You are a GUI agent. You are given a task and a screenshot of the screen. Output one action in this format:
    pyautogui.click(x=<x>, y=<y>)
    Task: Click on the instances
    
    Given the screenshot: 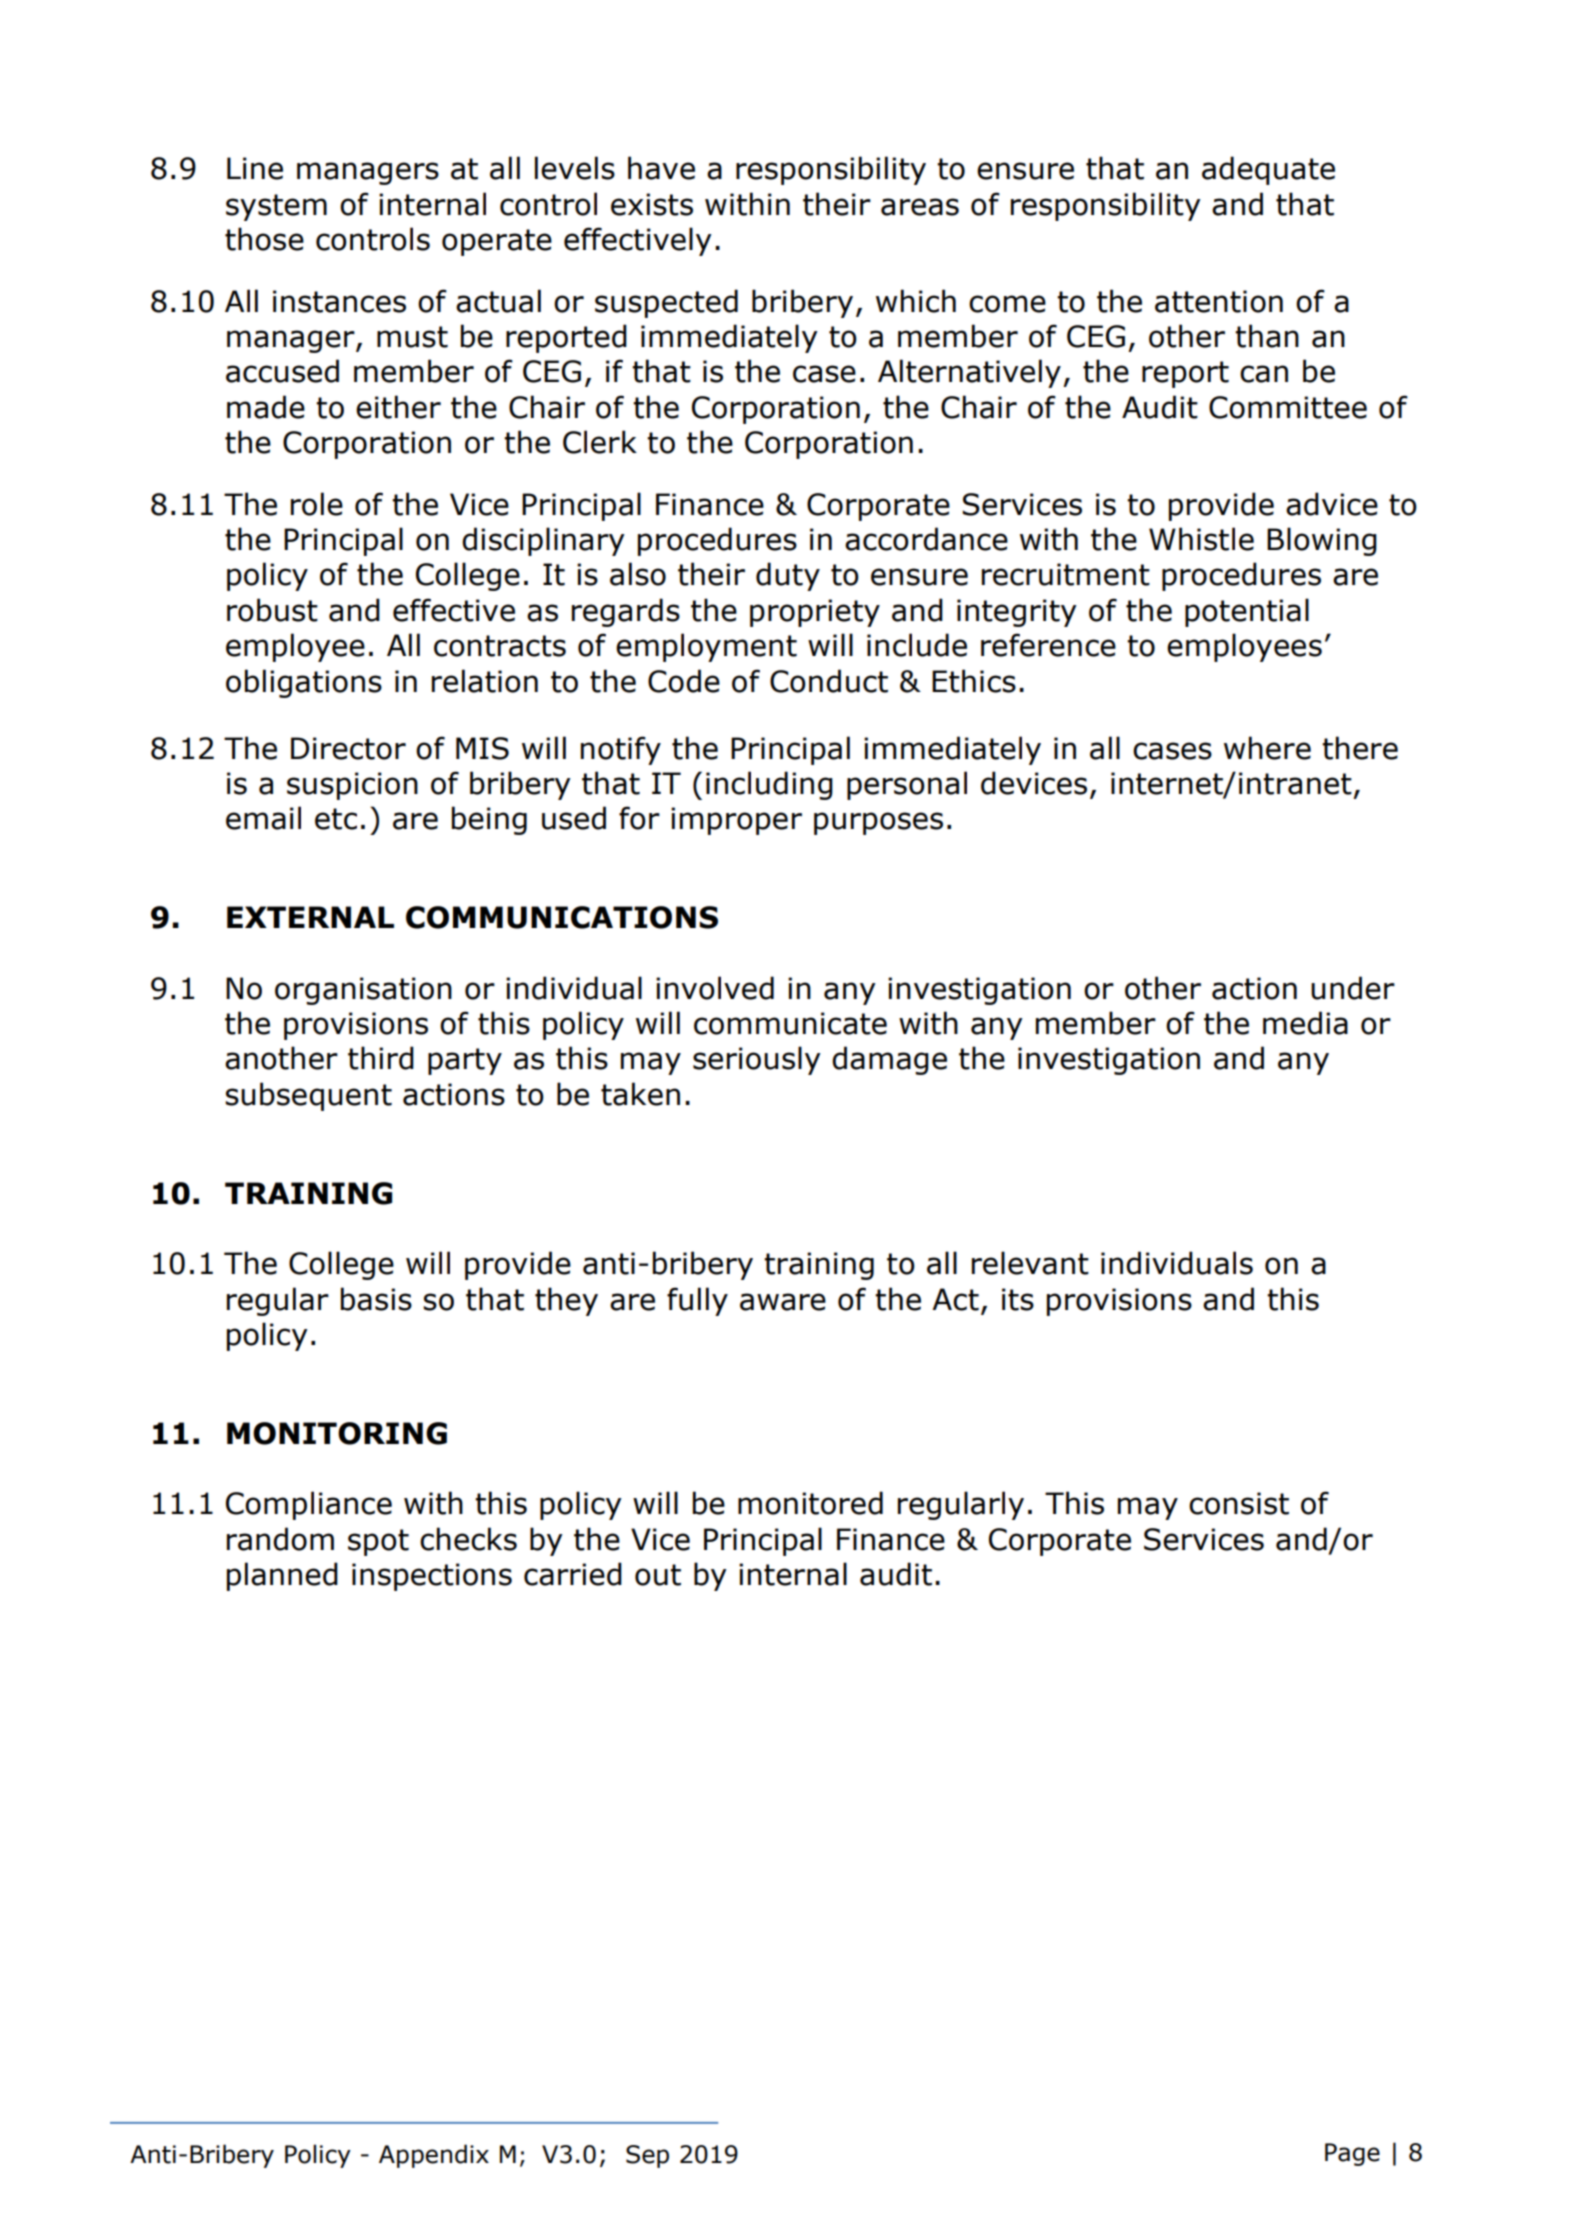 What is the action you would take?
    pyautogui.click(x=339, y=301)
